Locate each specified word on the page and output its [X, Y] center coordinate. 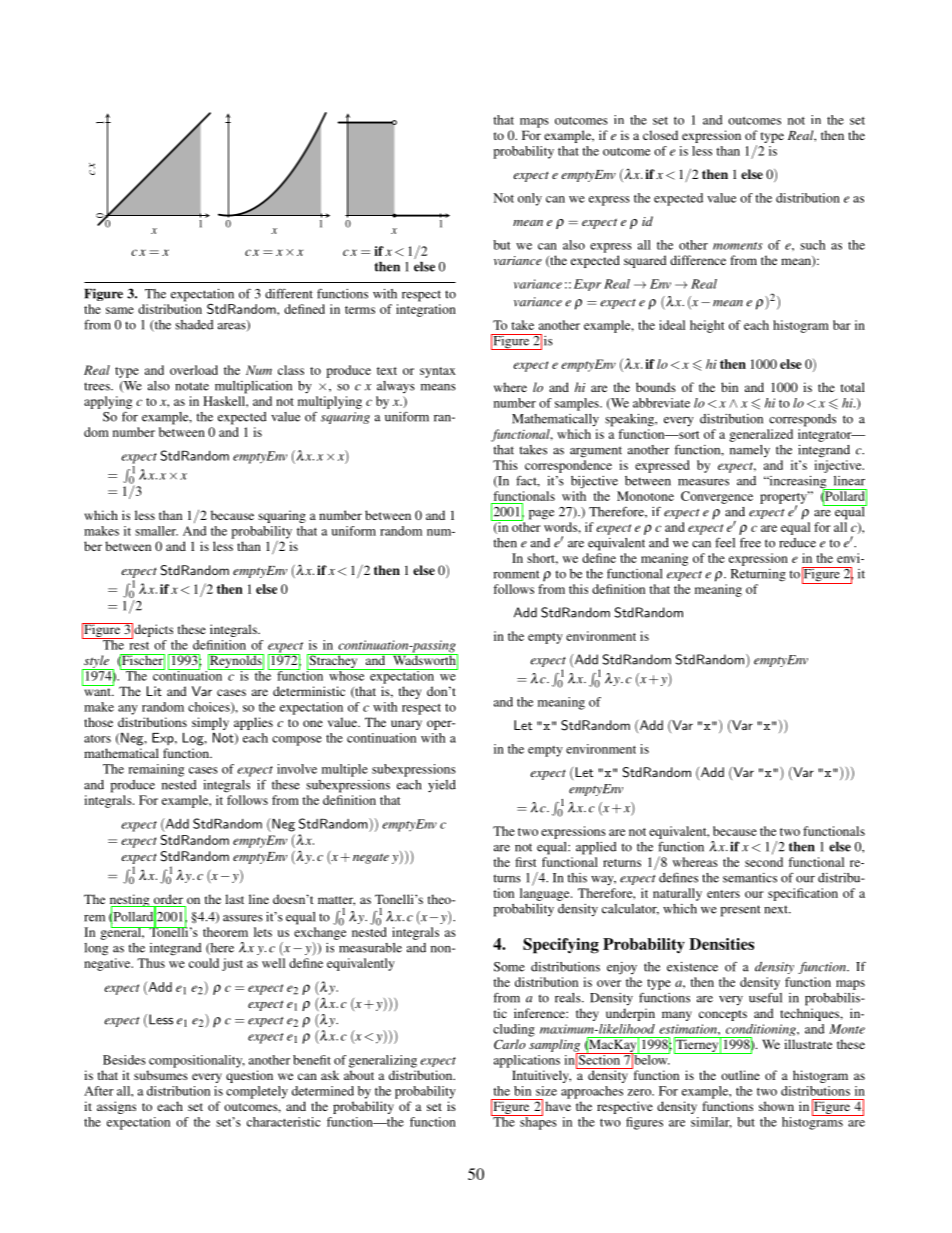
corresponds [802, 420]
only [530, 199]
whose [347, 675]
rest [139, 646]
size [546, 1091]
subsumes [161, 1075]
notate [192, 386]
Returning [758, 575]
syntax [438, 372]
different [289, 293]
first [525, 862]
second [764, 862]
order [168, 900]
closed [660, 135]
